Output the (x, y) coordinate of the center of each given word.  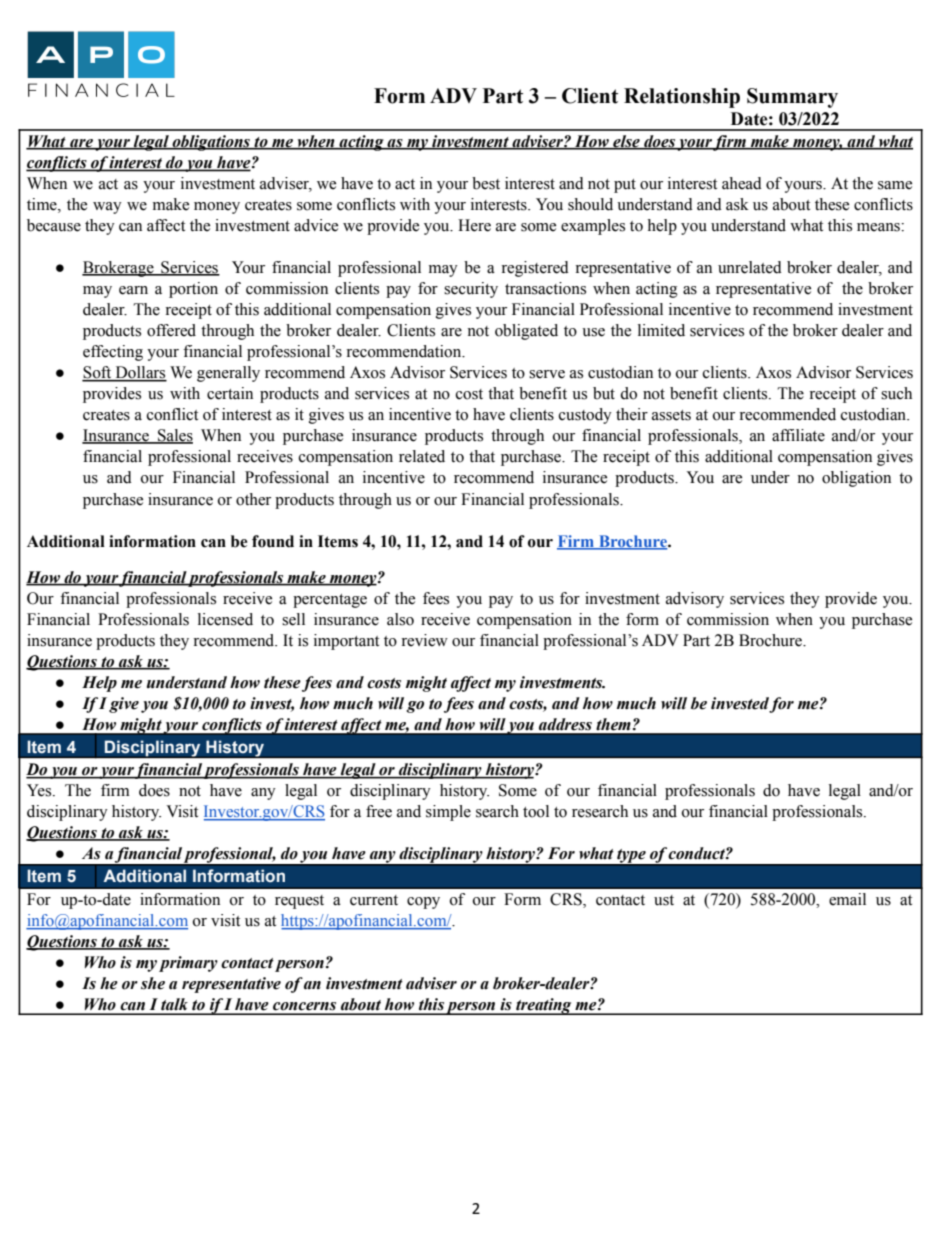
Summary (792, 98)
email (847, 899)
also (400, 619)
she (153, 983)
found (273, 541)
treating (544, 1006)
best (486, 183)
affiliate (798, 435)
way (107, 208)
